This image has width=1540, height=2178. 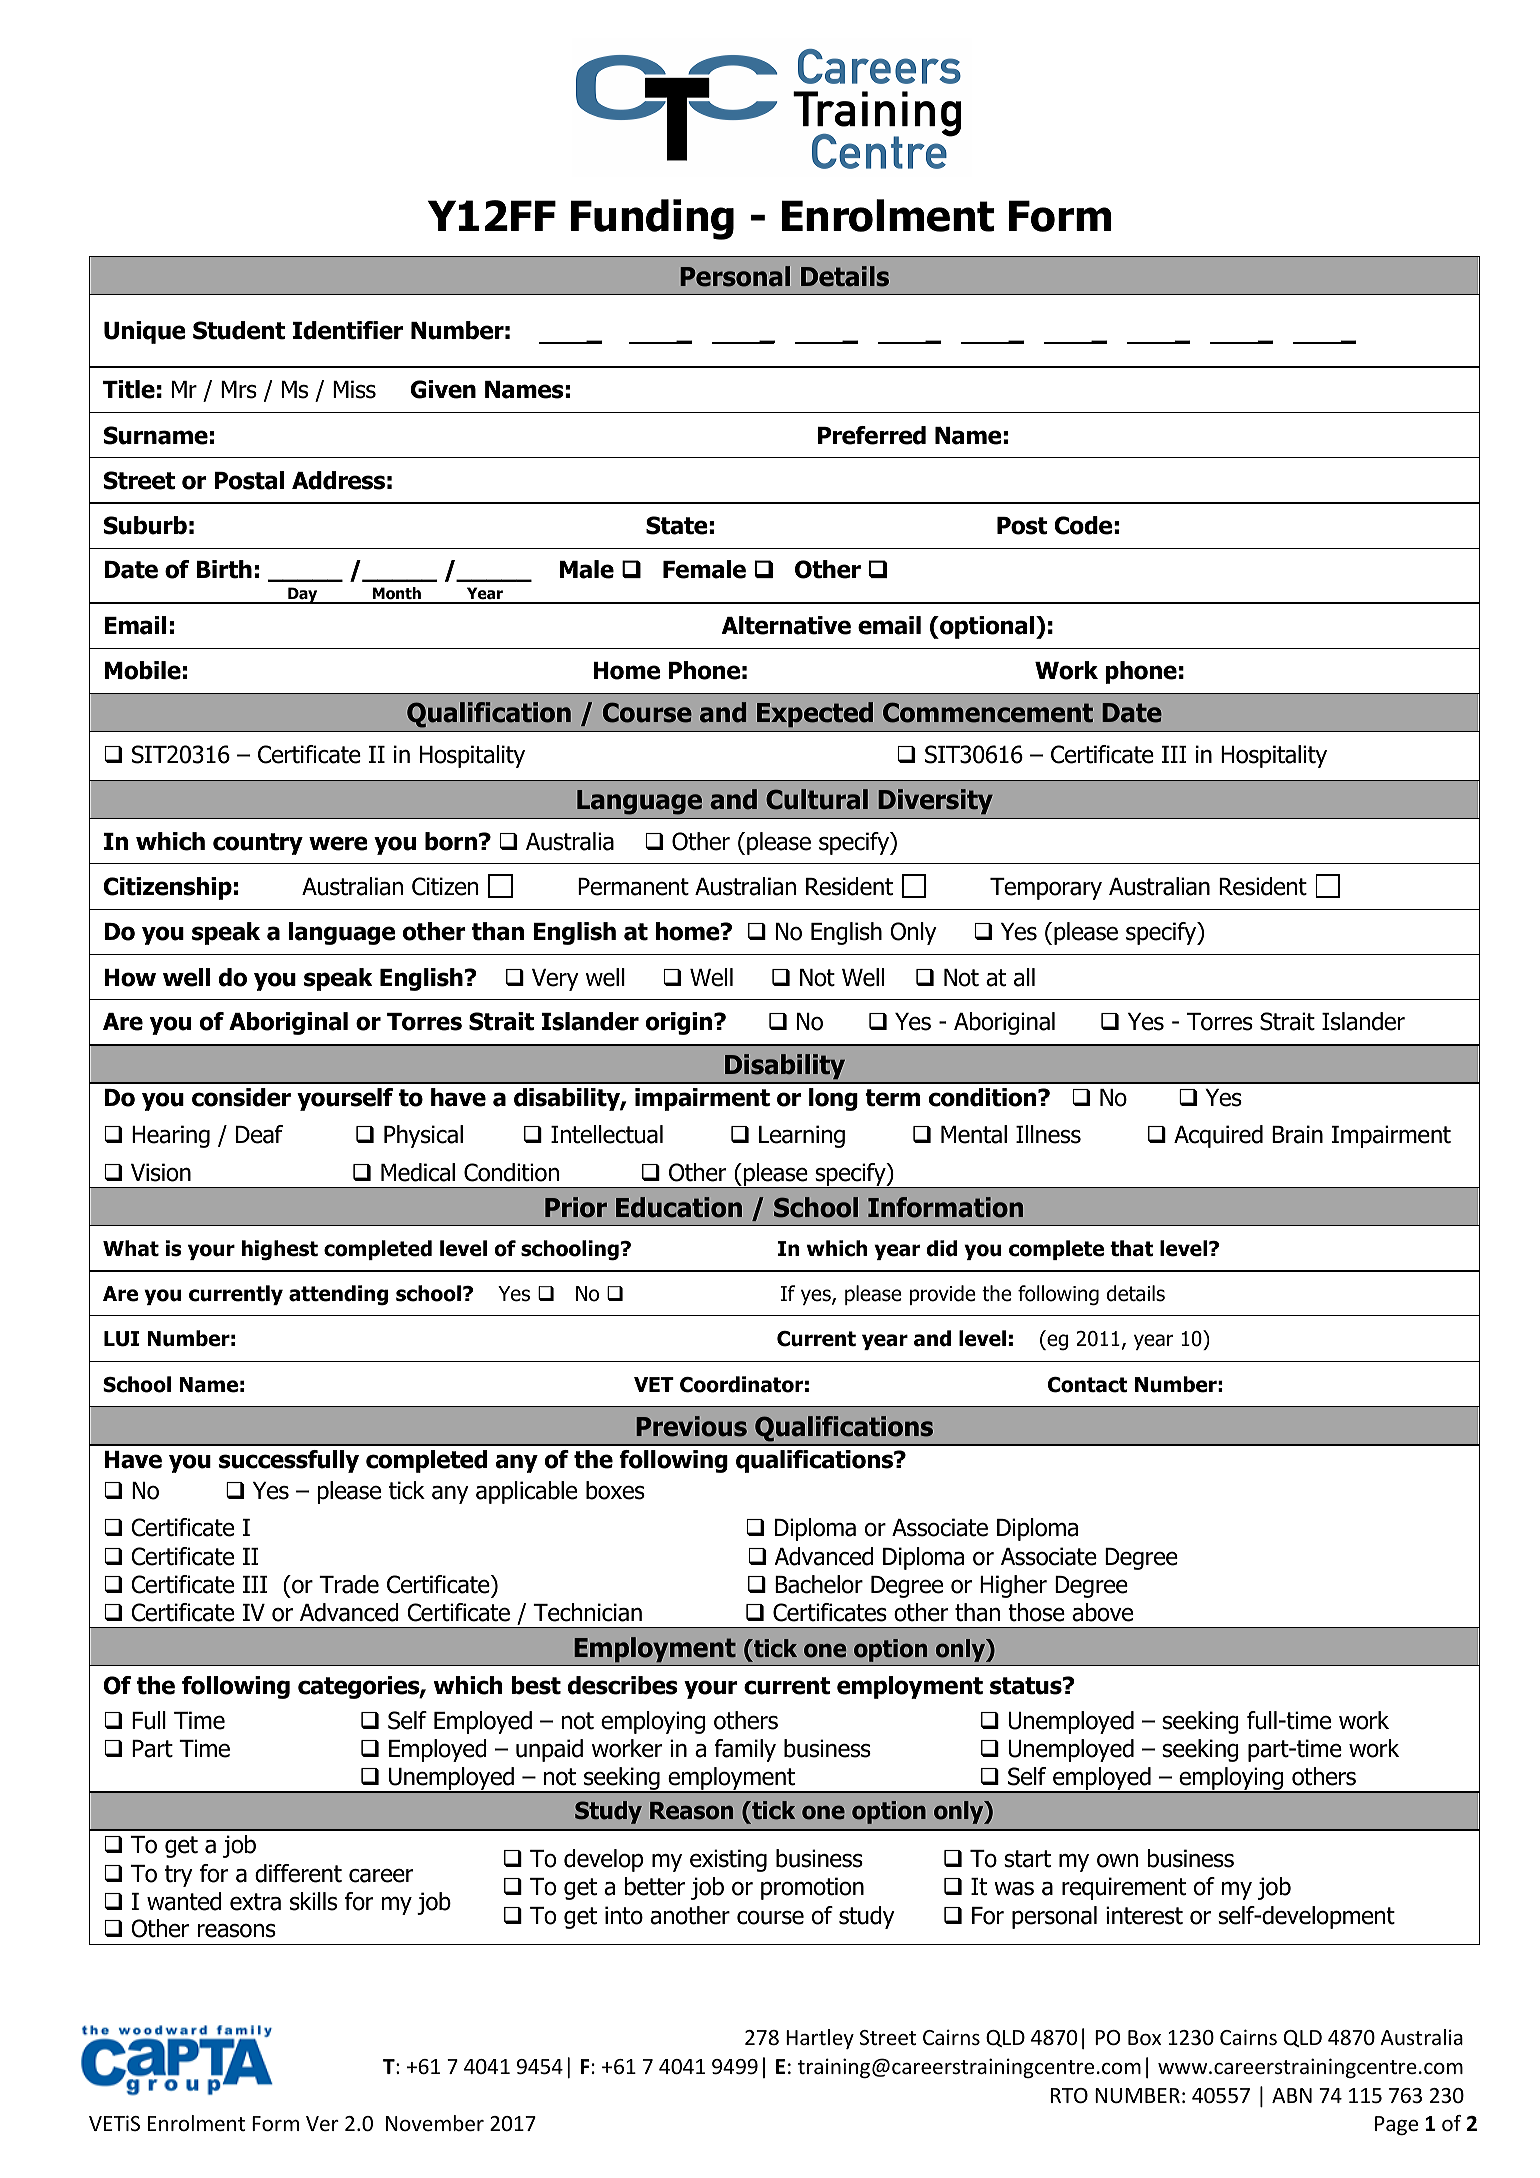 What do you see at coordinates (652, 219) in the image?
I see `Funding` at bounding box center [652, 219].
